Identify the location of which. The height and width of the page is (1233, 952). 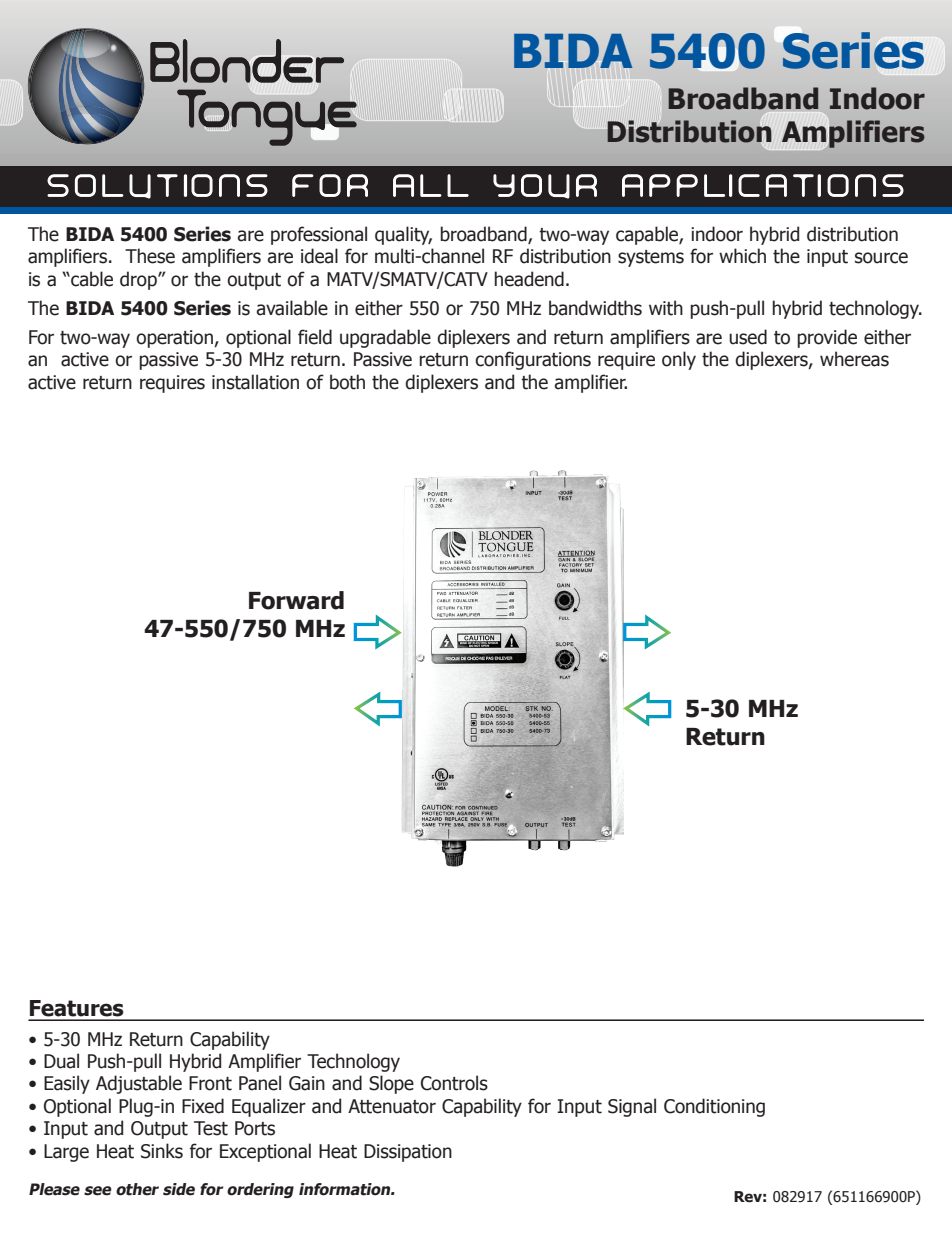
(742, 256).
